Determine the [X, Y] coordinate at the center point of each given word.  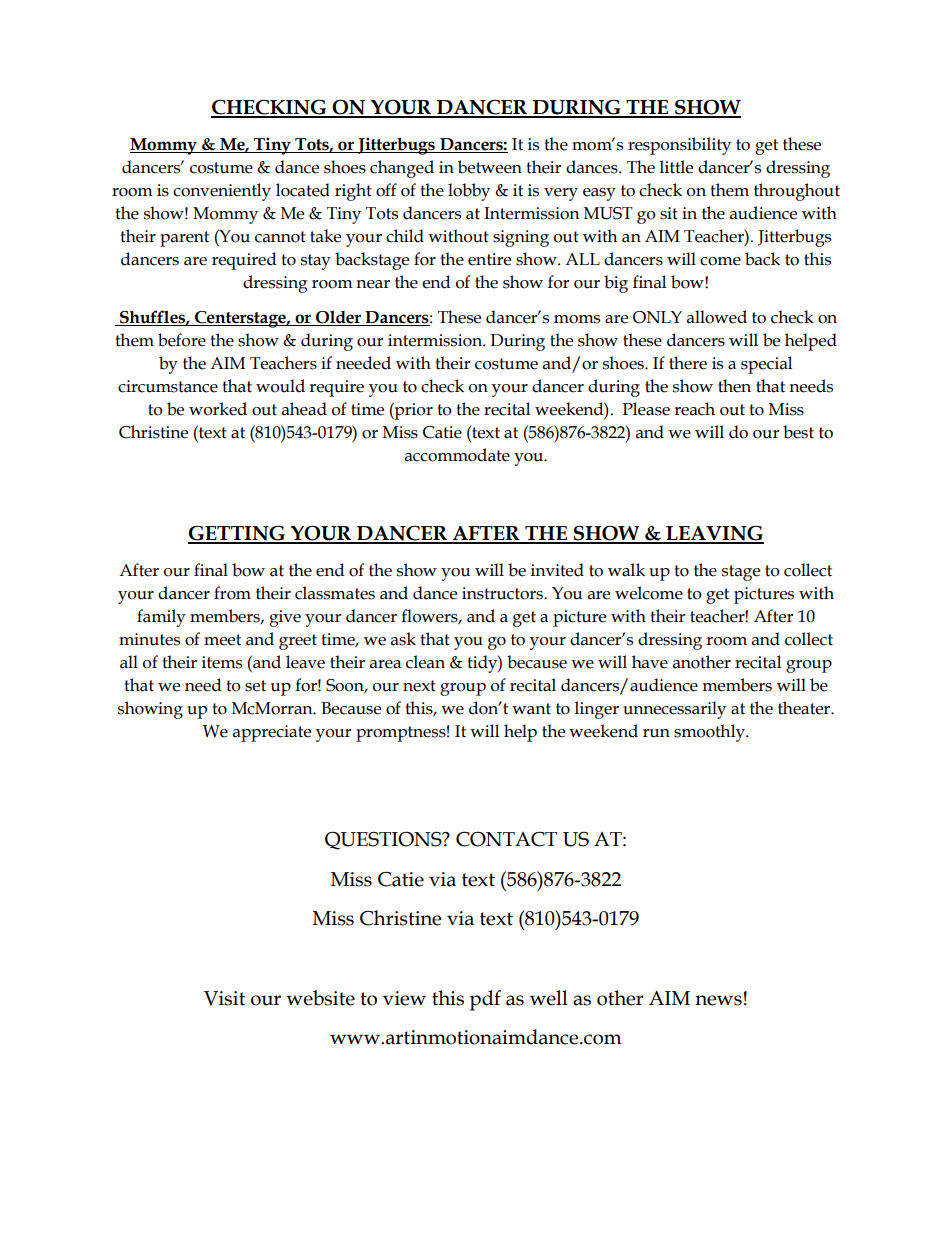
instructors [503, 593]
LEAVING [714, 534]
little [676, 167]
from [232, 593]
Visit [224, 998]
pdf [485, 1000]
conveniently [222, 192]
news [718, 1000]
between [490, 167]
